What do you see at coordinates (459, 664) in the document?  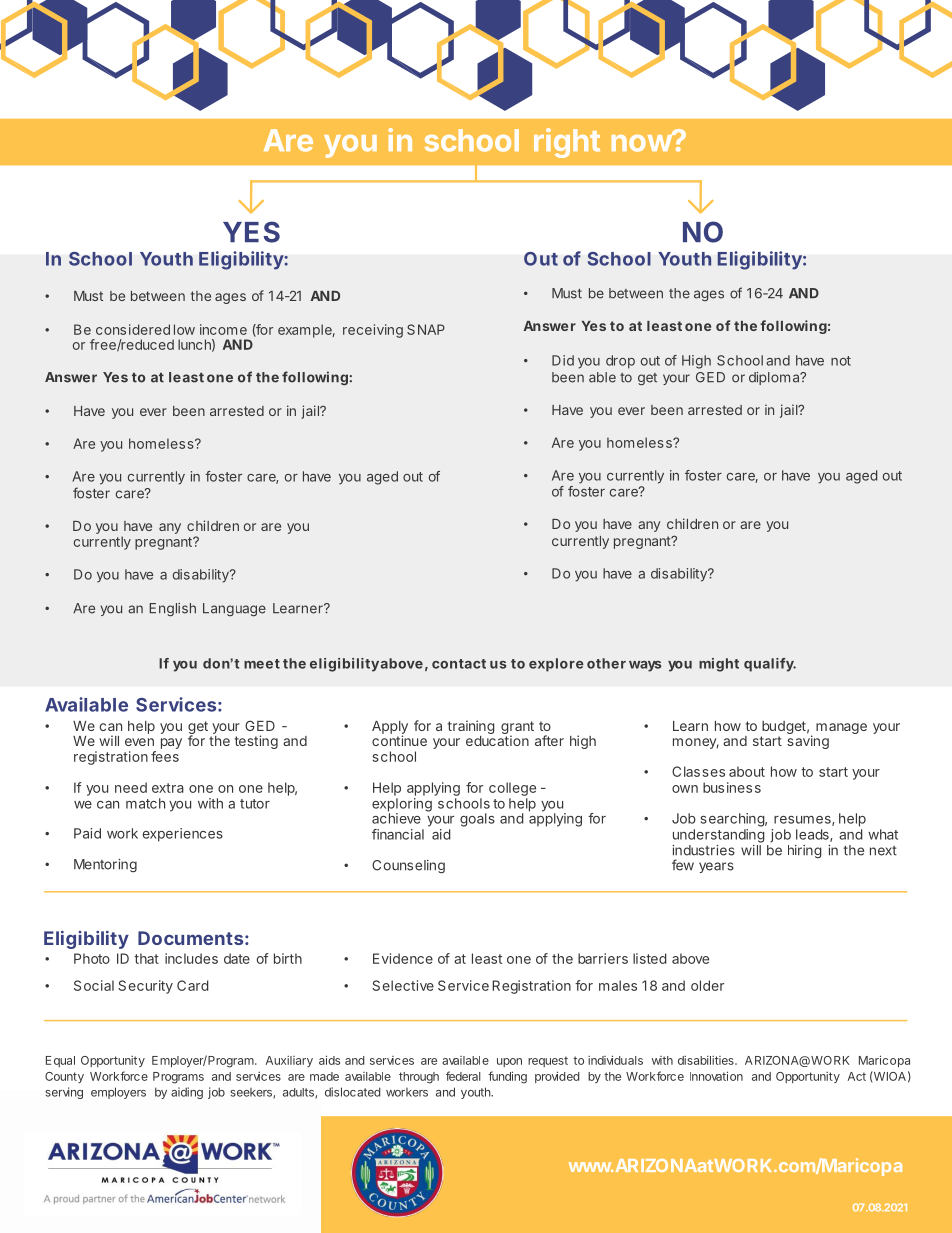 I see `contact` at bounding box center [459, 664].
